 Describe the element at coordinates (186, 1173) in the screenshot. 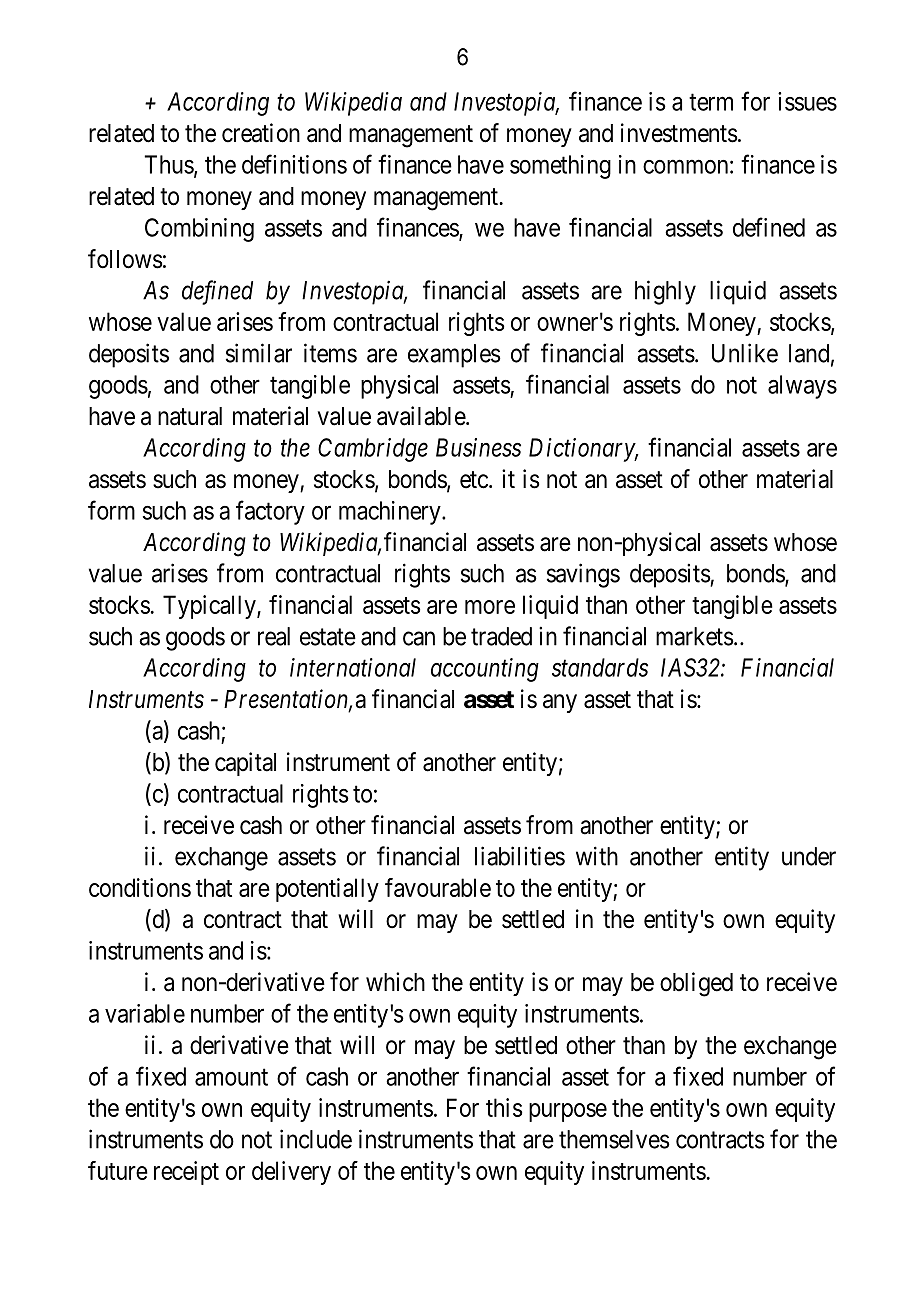

I see `receipt` at that location.
